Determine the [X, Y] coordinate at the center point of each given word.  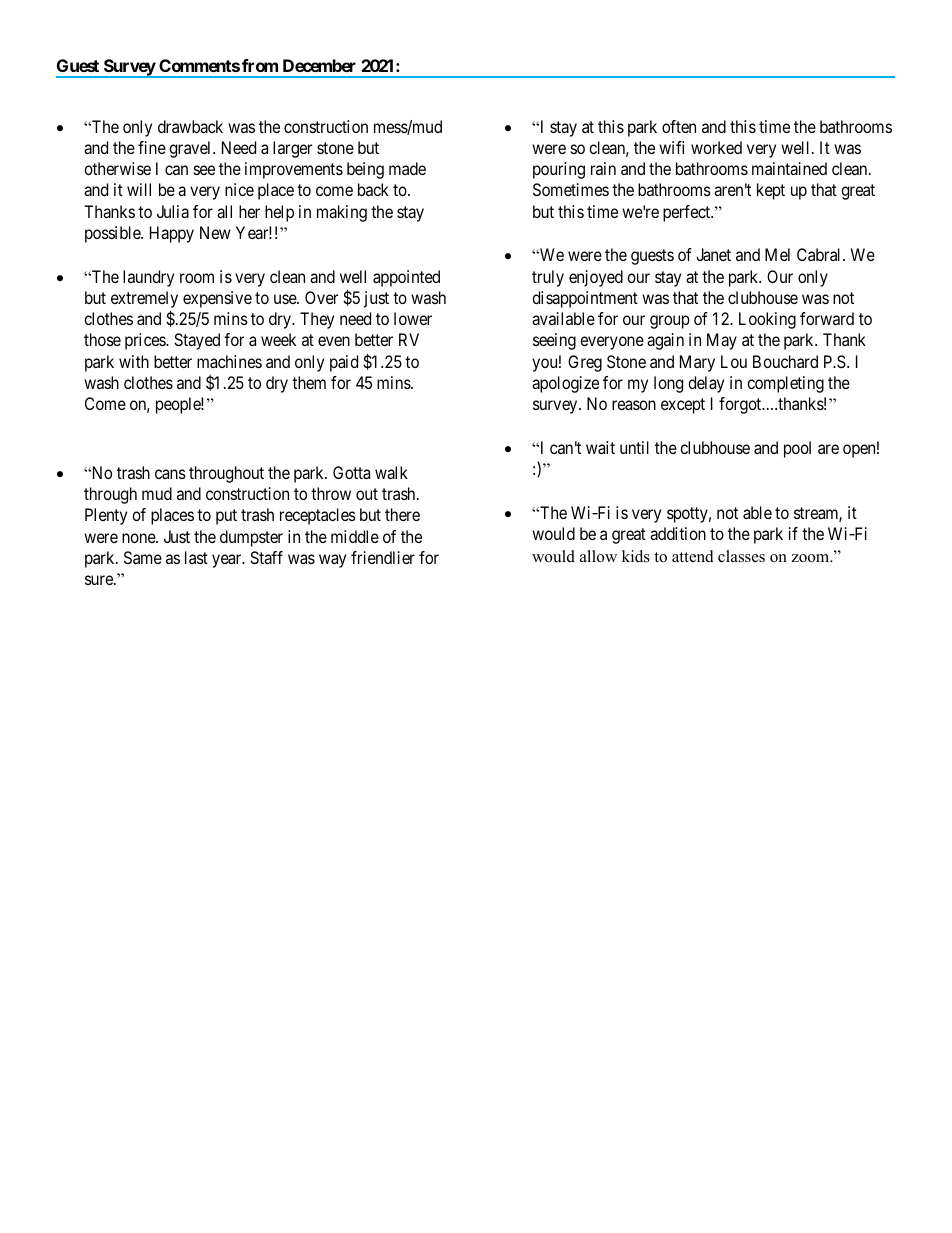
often [679, 126]
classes [741, 556]
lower [413, 318]
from [260, 65]
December [319, 65]
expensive [217, 299]
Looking [767, 320]
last [196, 557]
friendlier [383, 557]
